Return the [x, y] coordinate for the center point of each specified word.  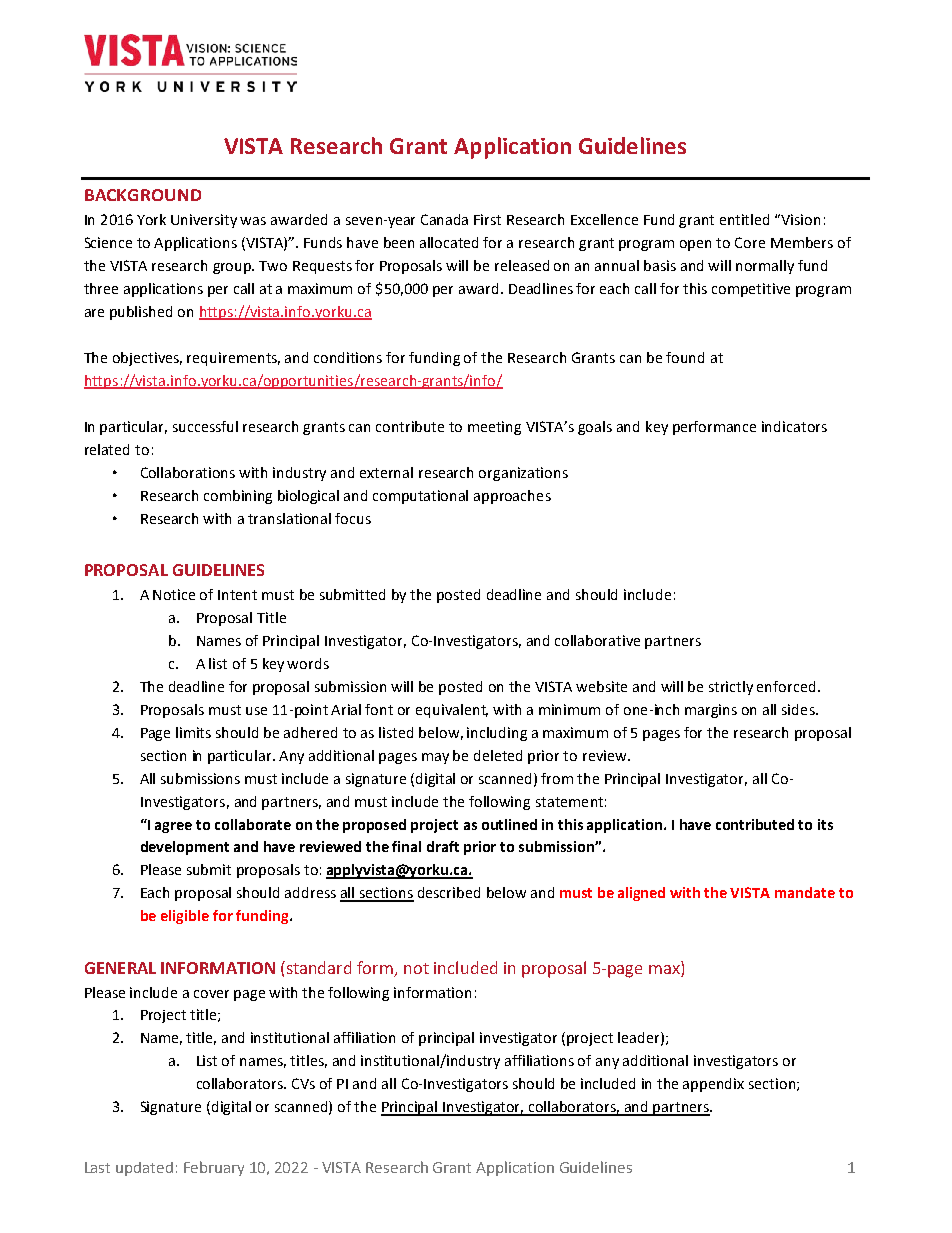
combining [238, 497]
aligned [641, 894]
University [204, 221]
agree [173, 827]
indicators [794, 426]
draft [443, 846]
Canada [444, 219]
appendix [713, 1085]
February [214, 1168]
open [695, 245]
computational [420, 497]
